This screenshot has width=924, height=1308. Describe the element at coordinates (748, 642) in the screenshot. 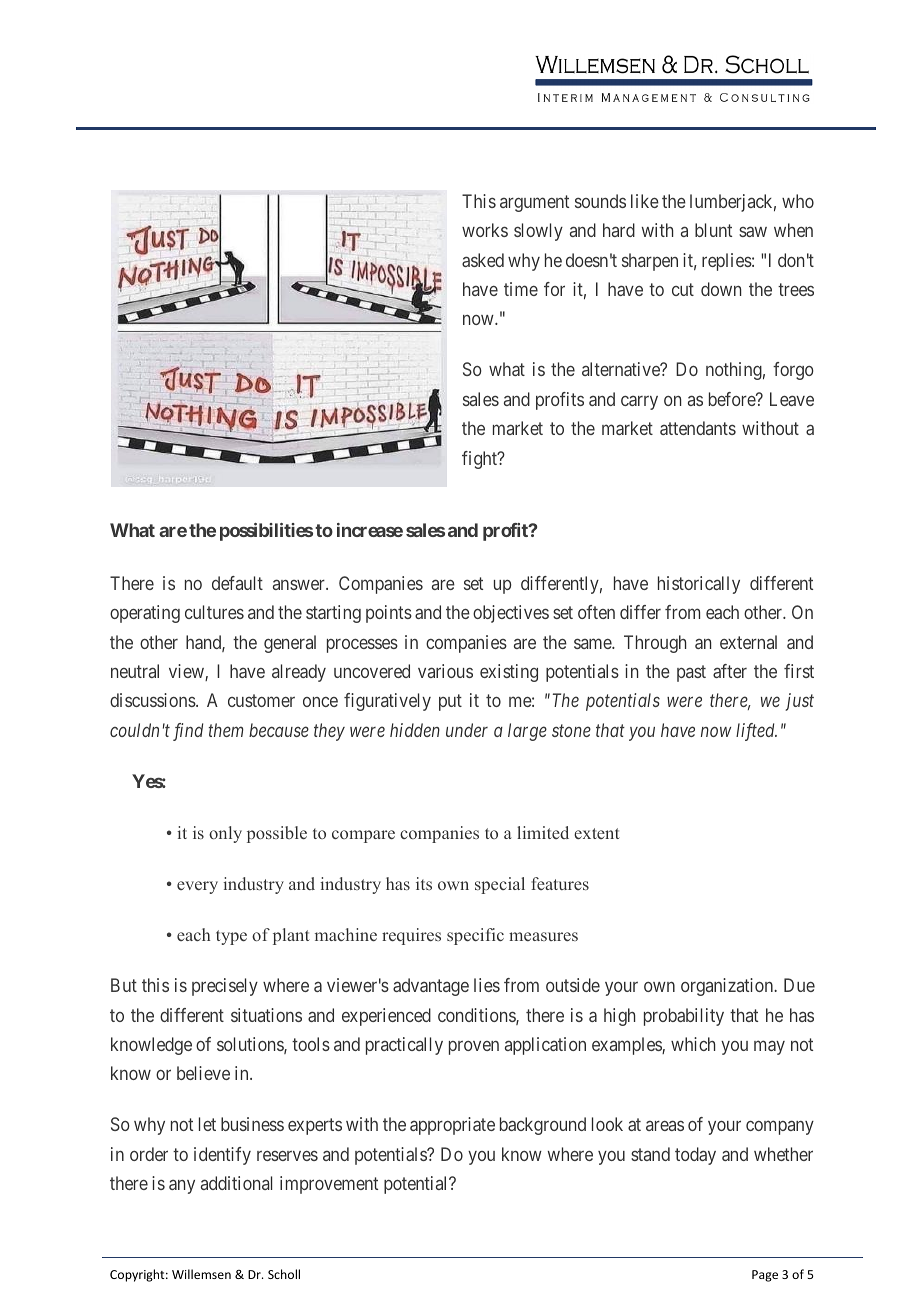

I see `external` at that location.
